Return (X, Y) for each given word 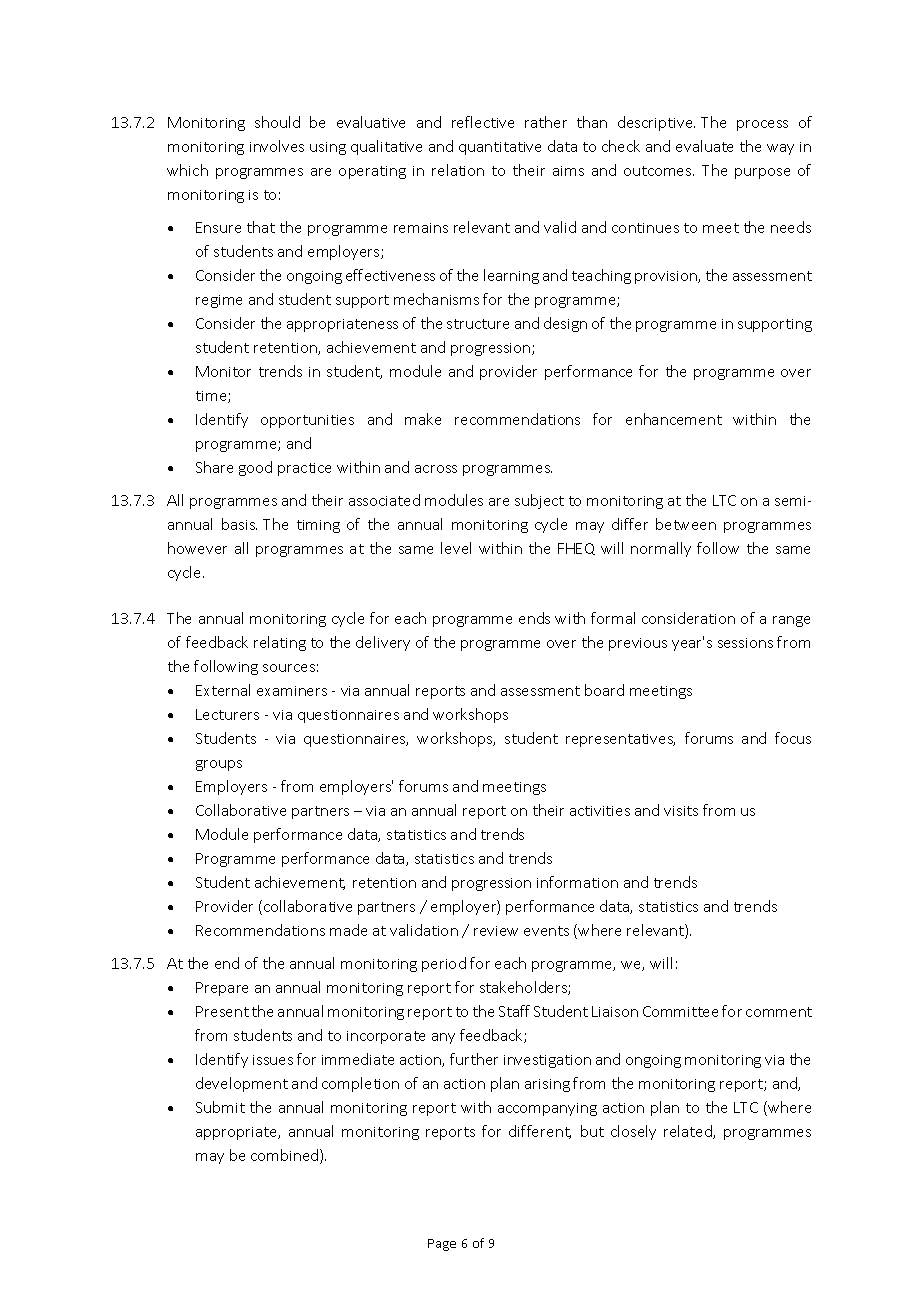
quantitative (500, 148)
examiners (292, 691)
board (604, 690)
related (689, 1132)
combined (286, 1156)
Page (442, 1245)
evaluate (704, 146)
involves (277, 146)
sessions (745, 643)
